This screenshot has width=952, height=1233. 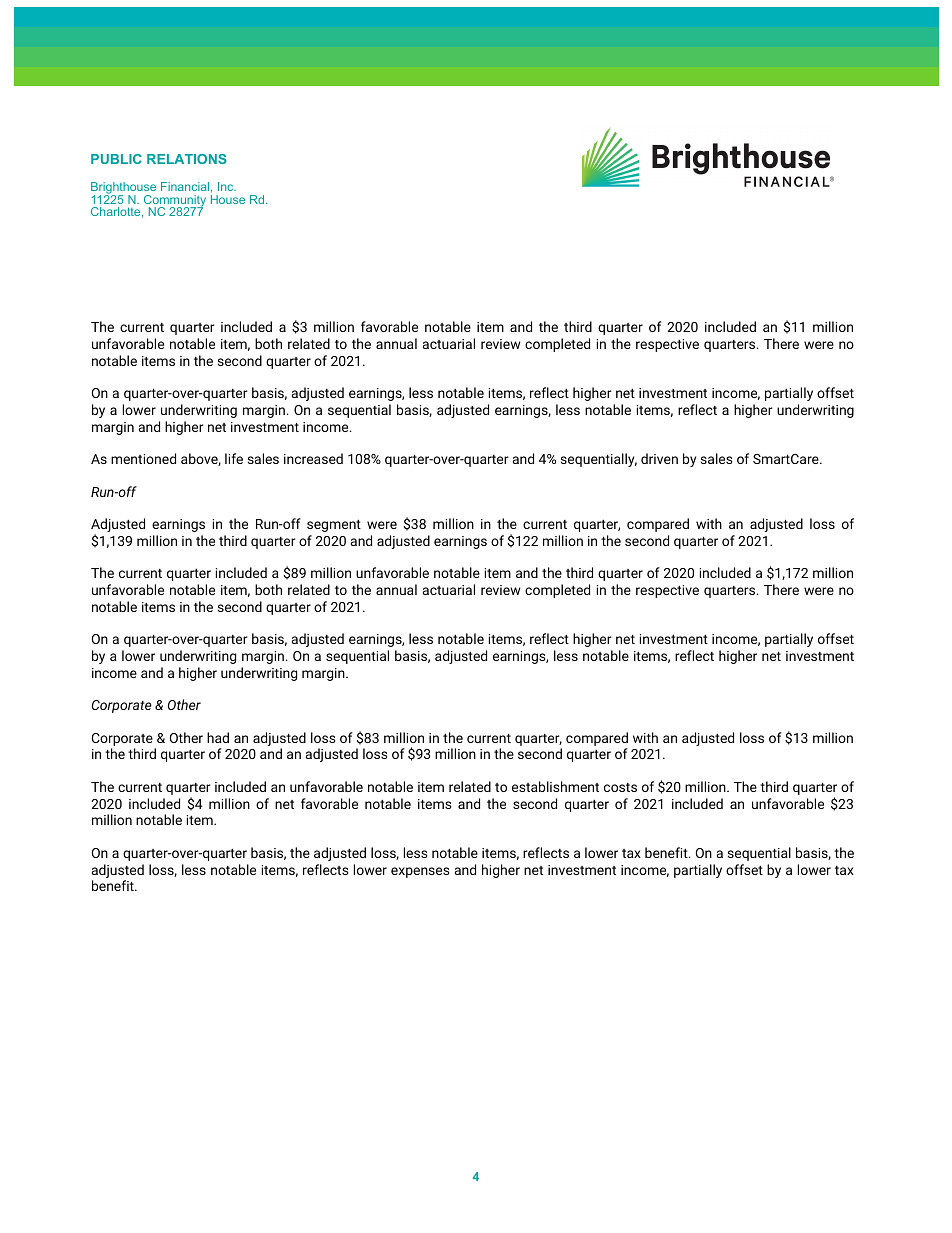 I want to click on expenses, so click(x=420, y=872).
